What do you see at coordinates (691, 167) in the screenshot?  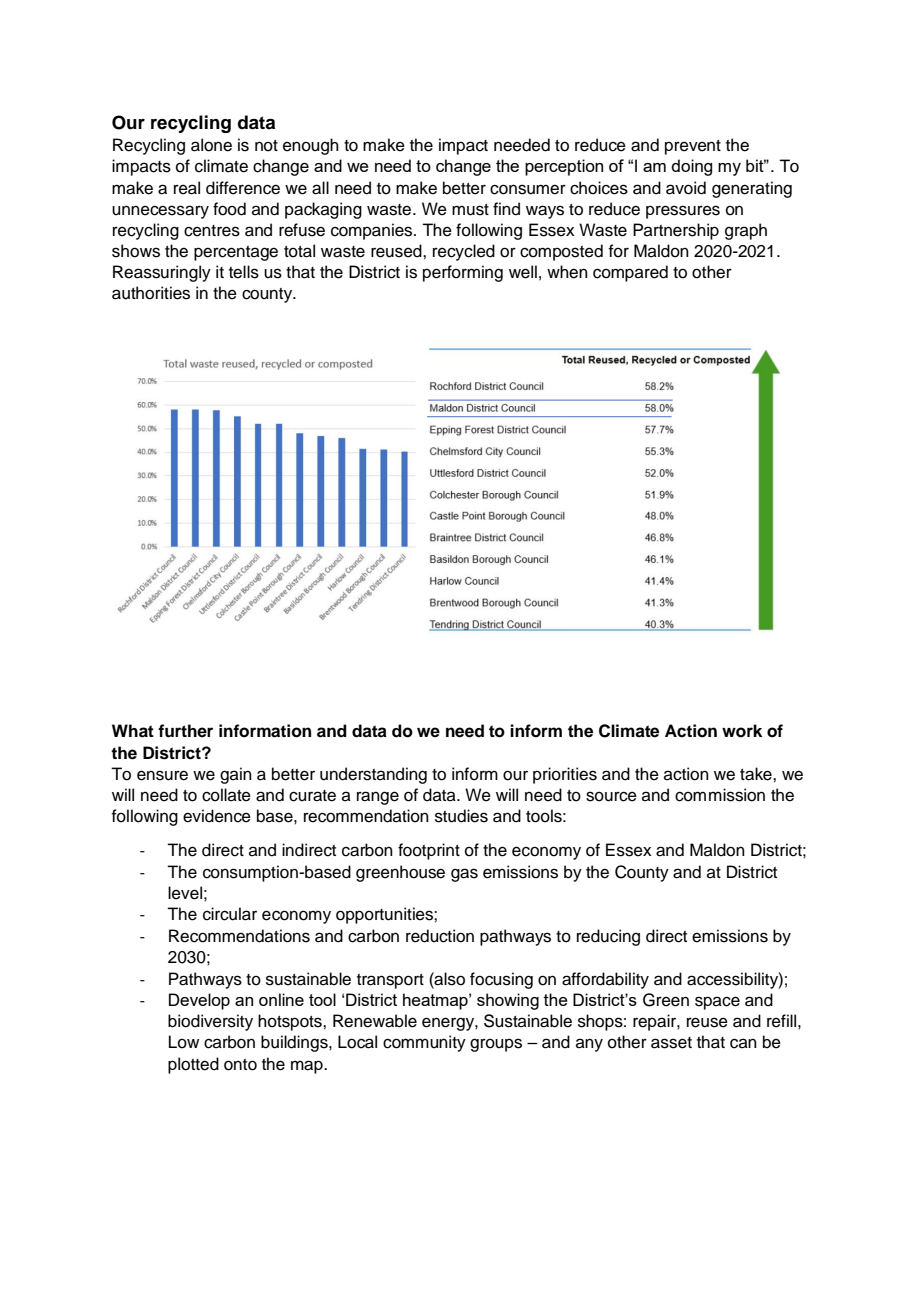 I see `doing` at bounding box center [691, 167].
